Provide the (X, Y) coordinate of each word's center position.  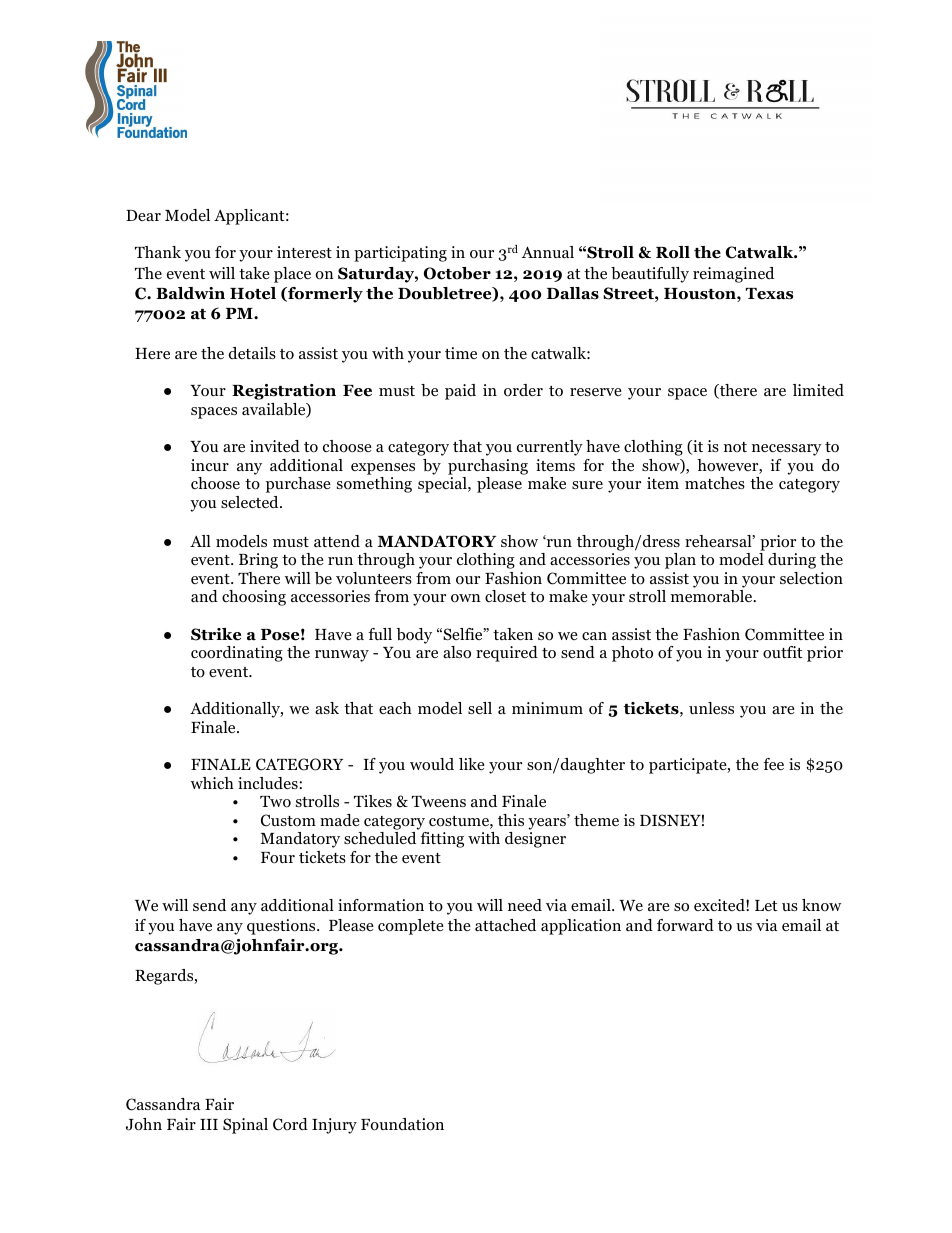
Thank (158, 252)
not (735, 447)
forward (685, 925)
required (507, 654)
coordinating (237, 654)
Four (278, 858)
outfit (783, 652)
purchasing (488, 467)
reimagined (733, 275)
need (525, 905)
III (209, 1124)
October (457, 273)
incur (210, 465)
